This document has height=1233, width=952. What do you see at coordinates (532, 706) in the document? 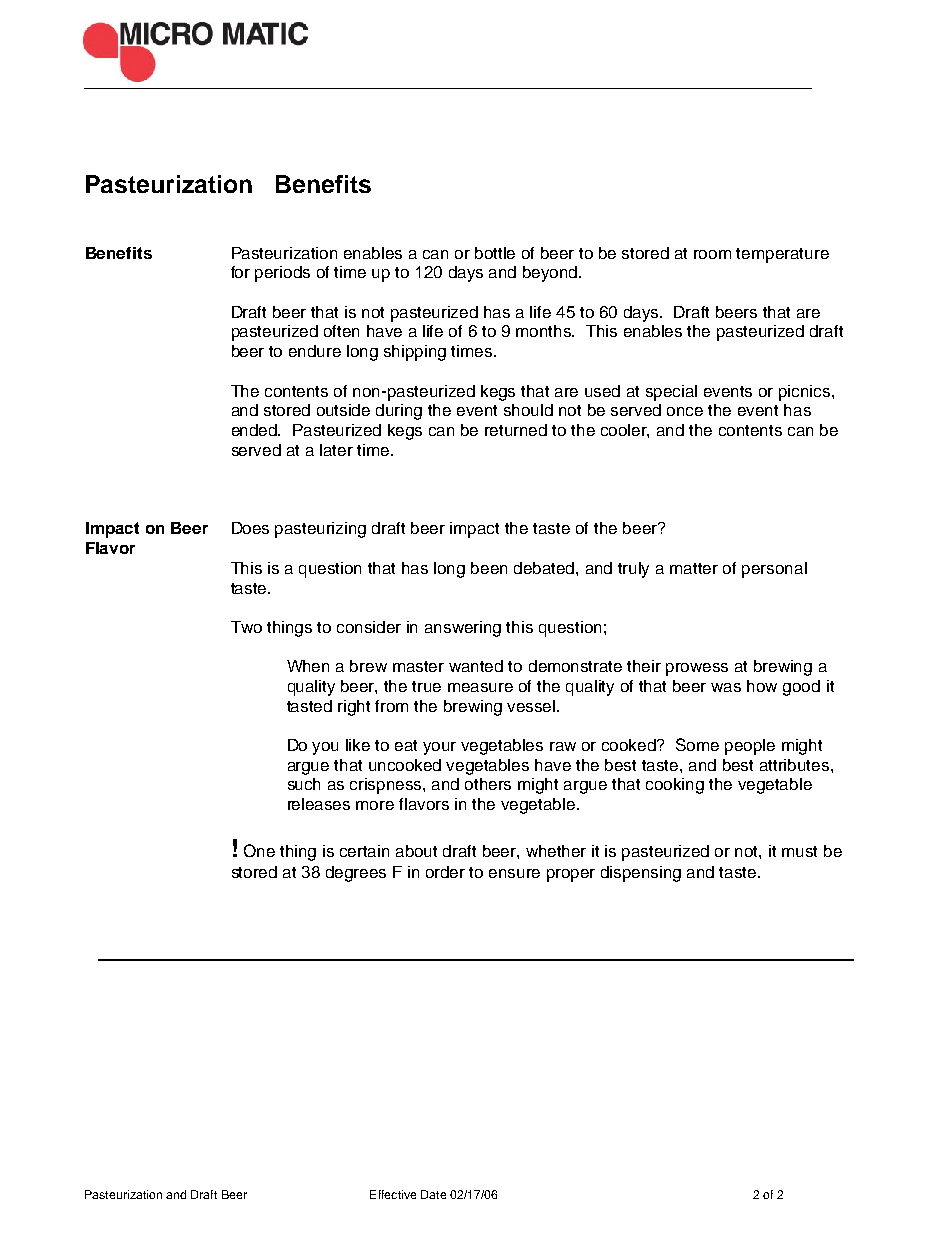
I see `vessel` at bounding box center [532, 706].
